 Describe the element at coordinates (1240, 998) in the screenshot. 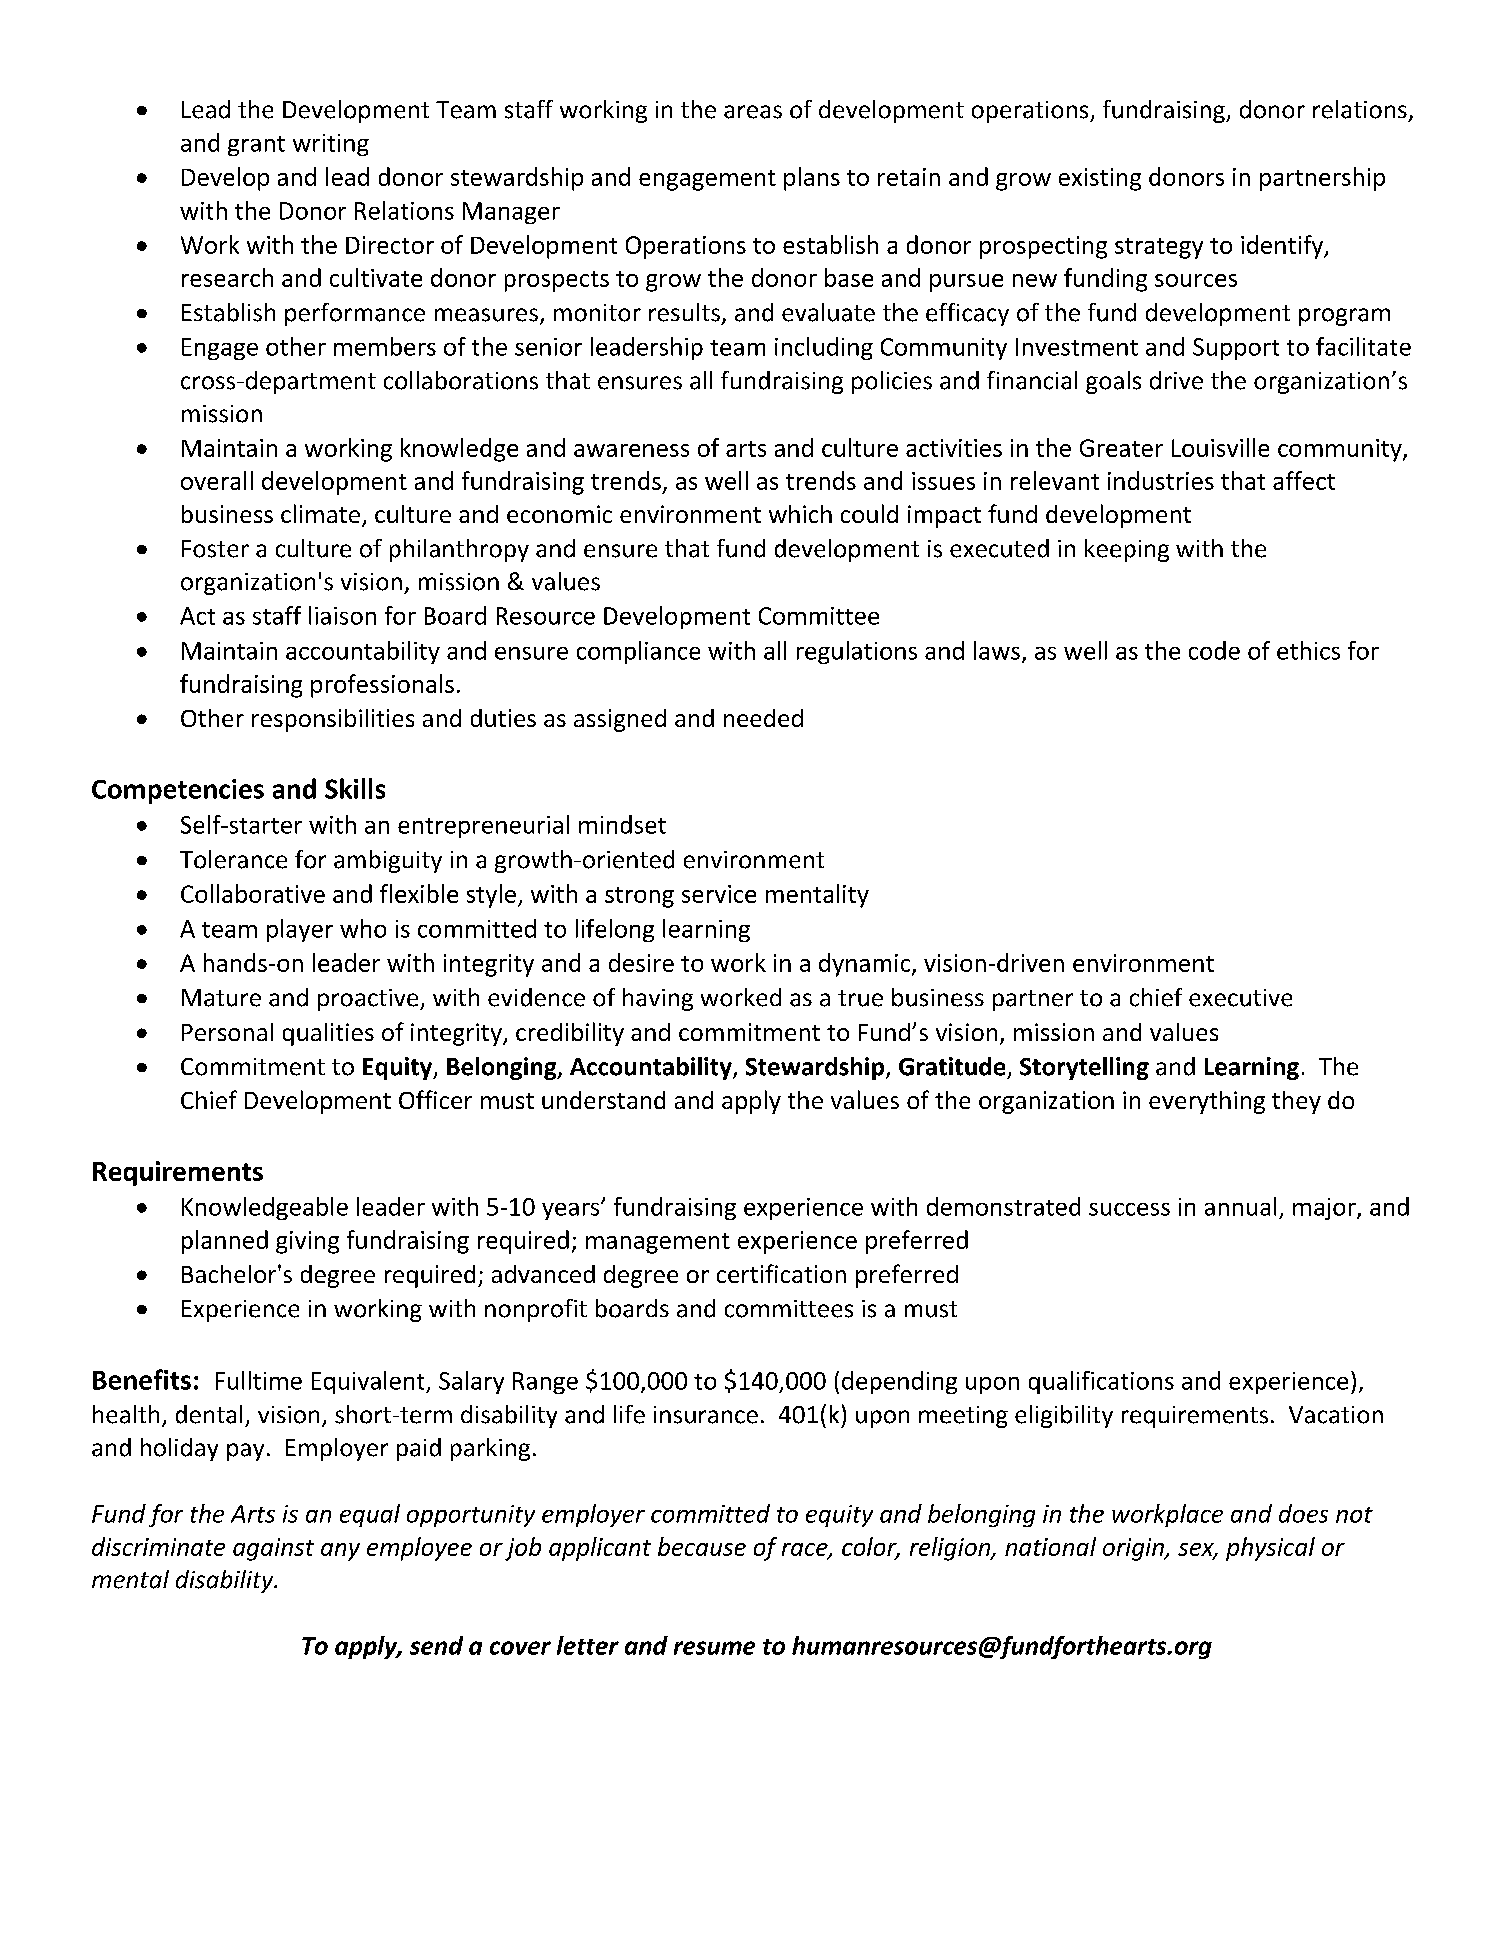

I see `executive` at that location.
